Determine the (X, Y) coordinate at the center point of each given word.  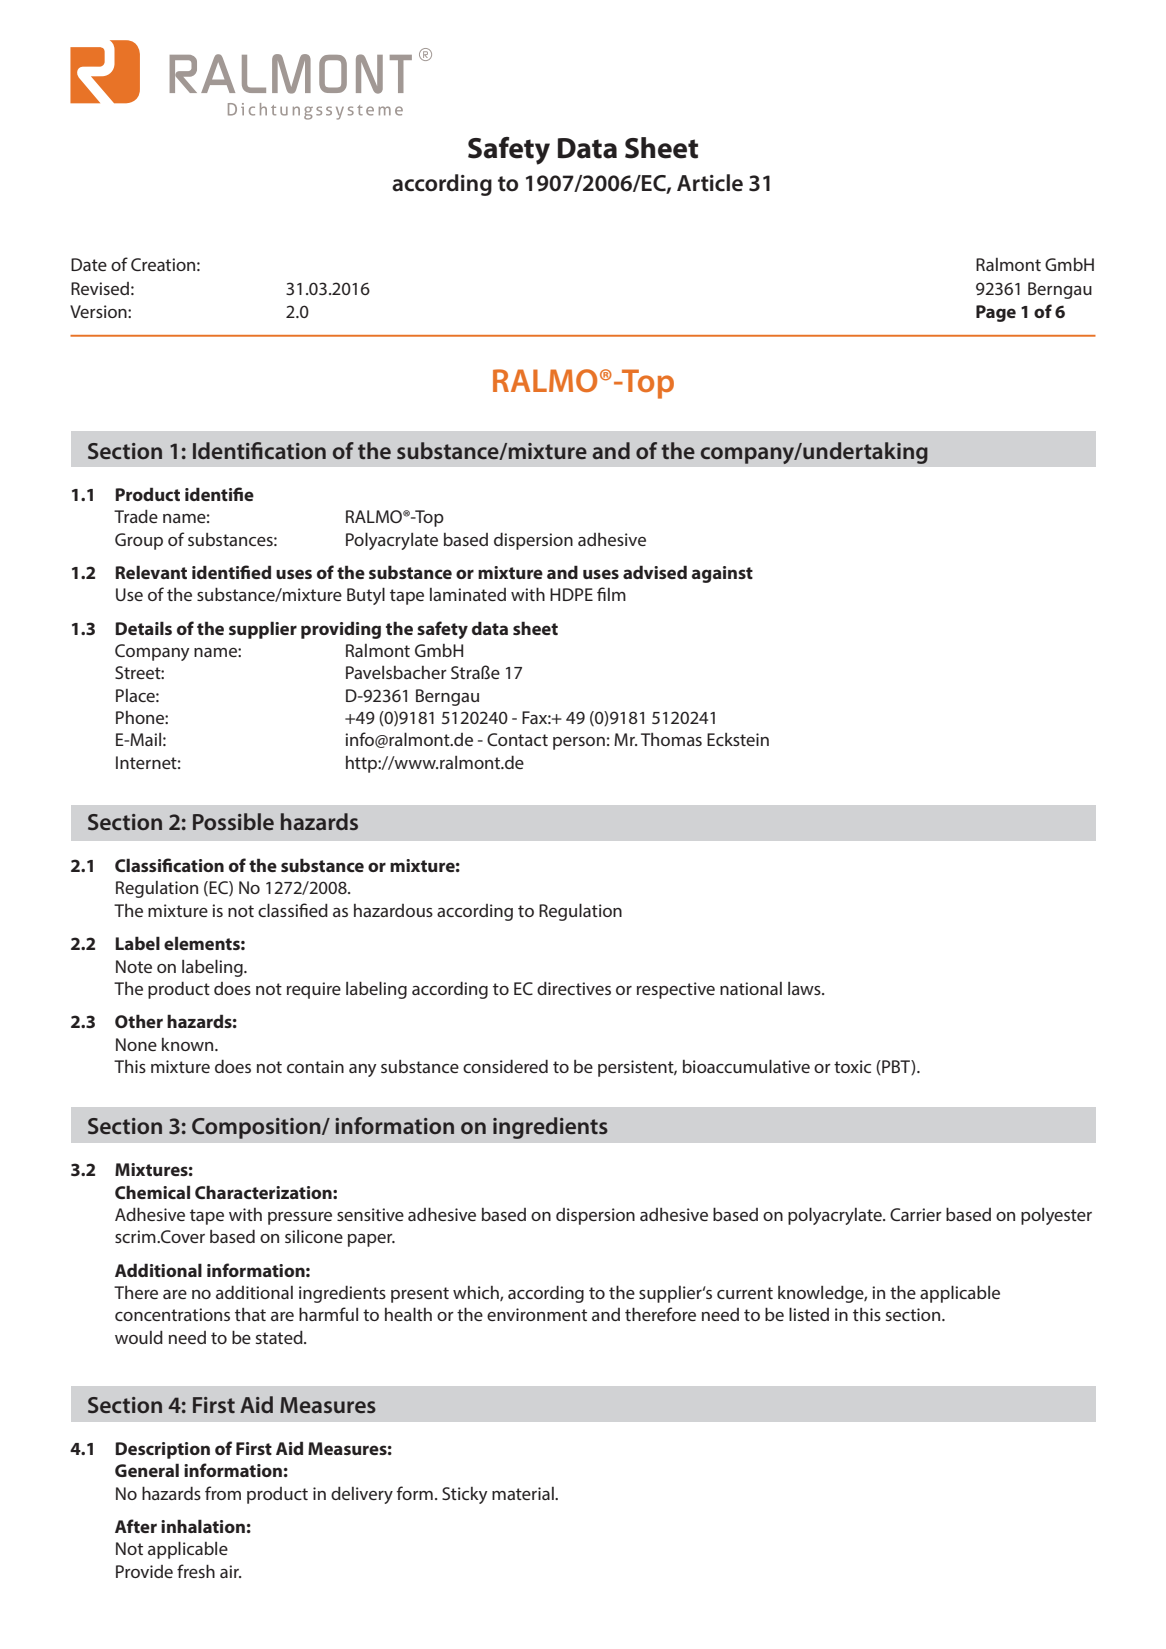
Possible (233, 821)
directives (574, 988)
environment (537, 1314)
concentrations (172, 1314)
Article (710, 183)
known (189, 1044)
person (579, 743)
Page (996, 313)
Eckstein (738, 739)
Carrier (916, 1214)
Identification (259, 450)
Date (89, 264)
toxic (852, 1066)
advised (655, 572)
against (722, 574)
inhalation (203, 1526)
